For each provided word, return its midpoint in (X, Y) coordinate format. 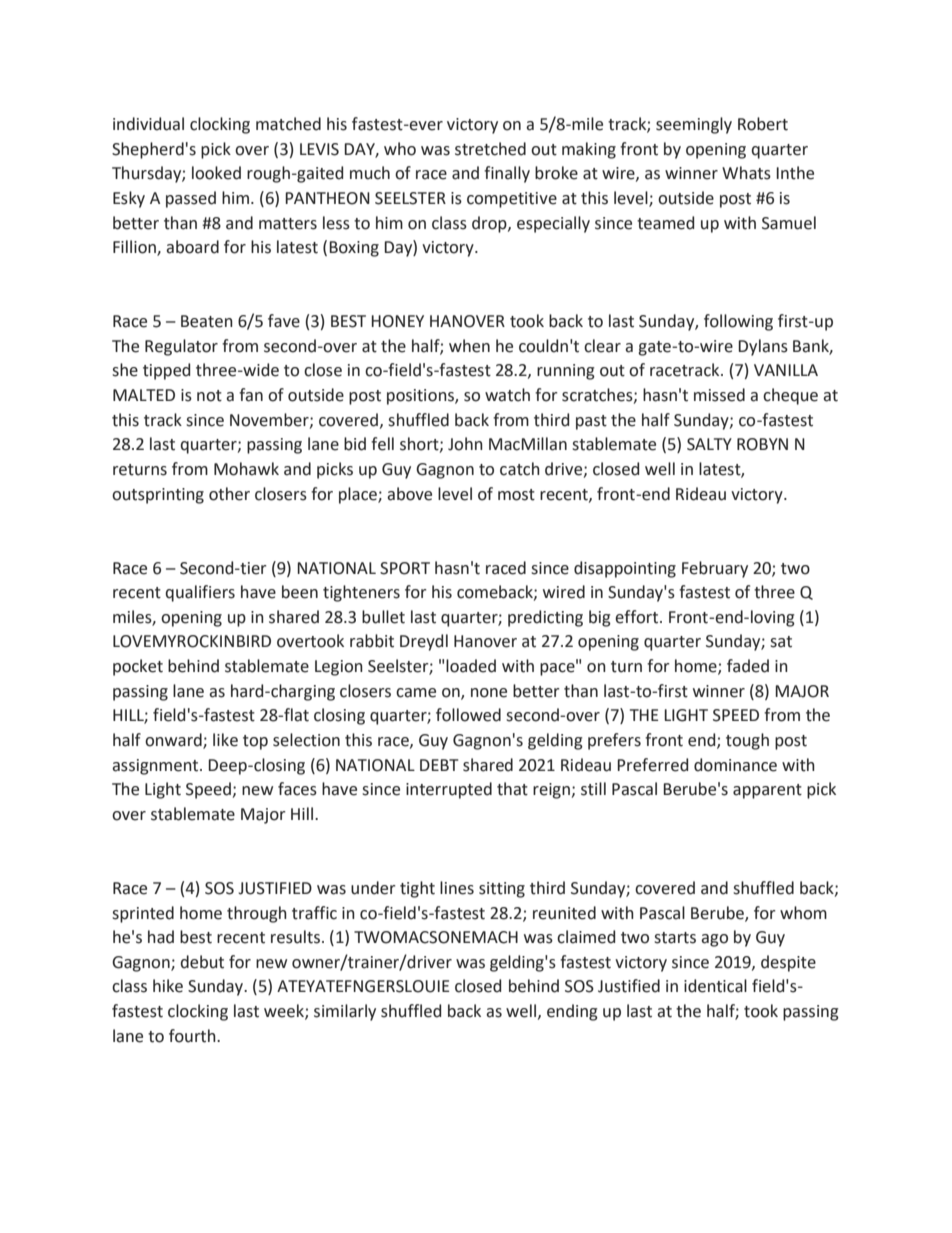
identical (715, 986)
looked (216, 173)
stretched (490, 149)
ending (572, 1012)
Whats (746, 173)
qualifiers (200, 593)
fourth (193, 1036)
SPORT (405, 568)
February (715, 569)
